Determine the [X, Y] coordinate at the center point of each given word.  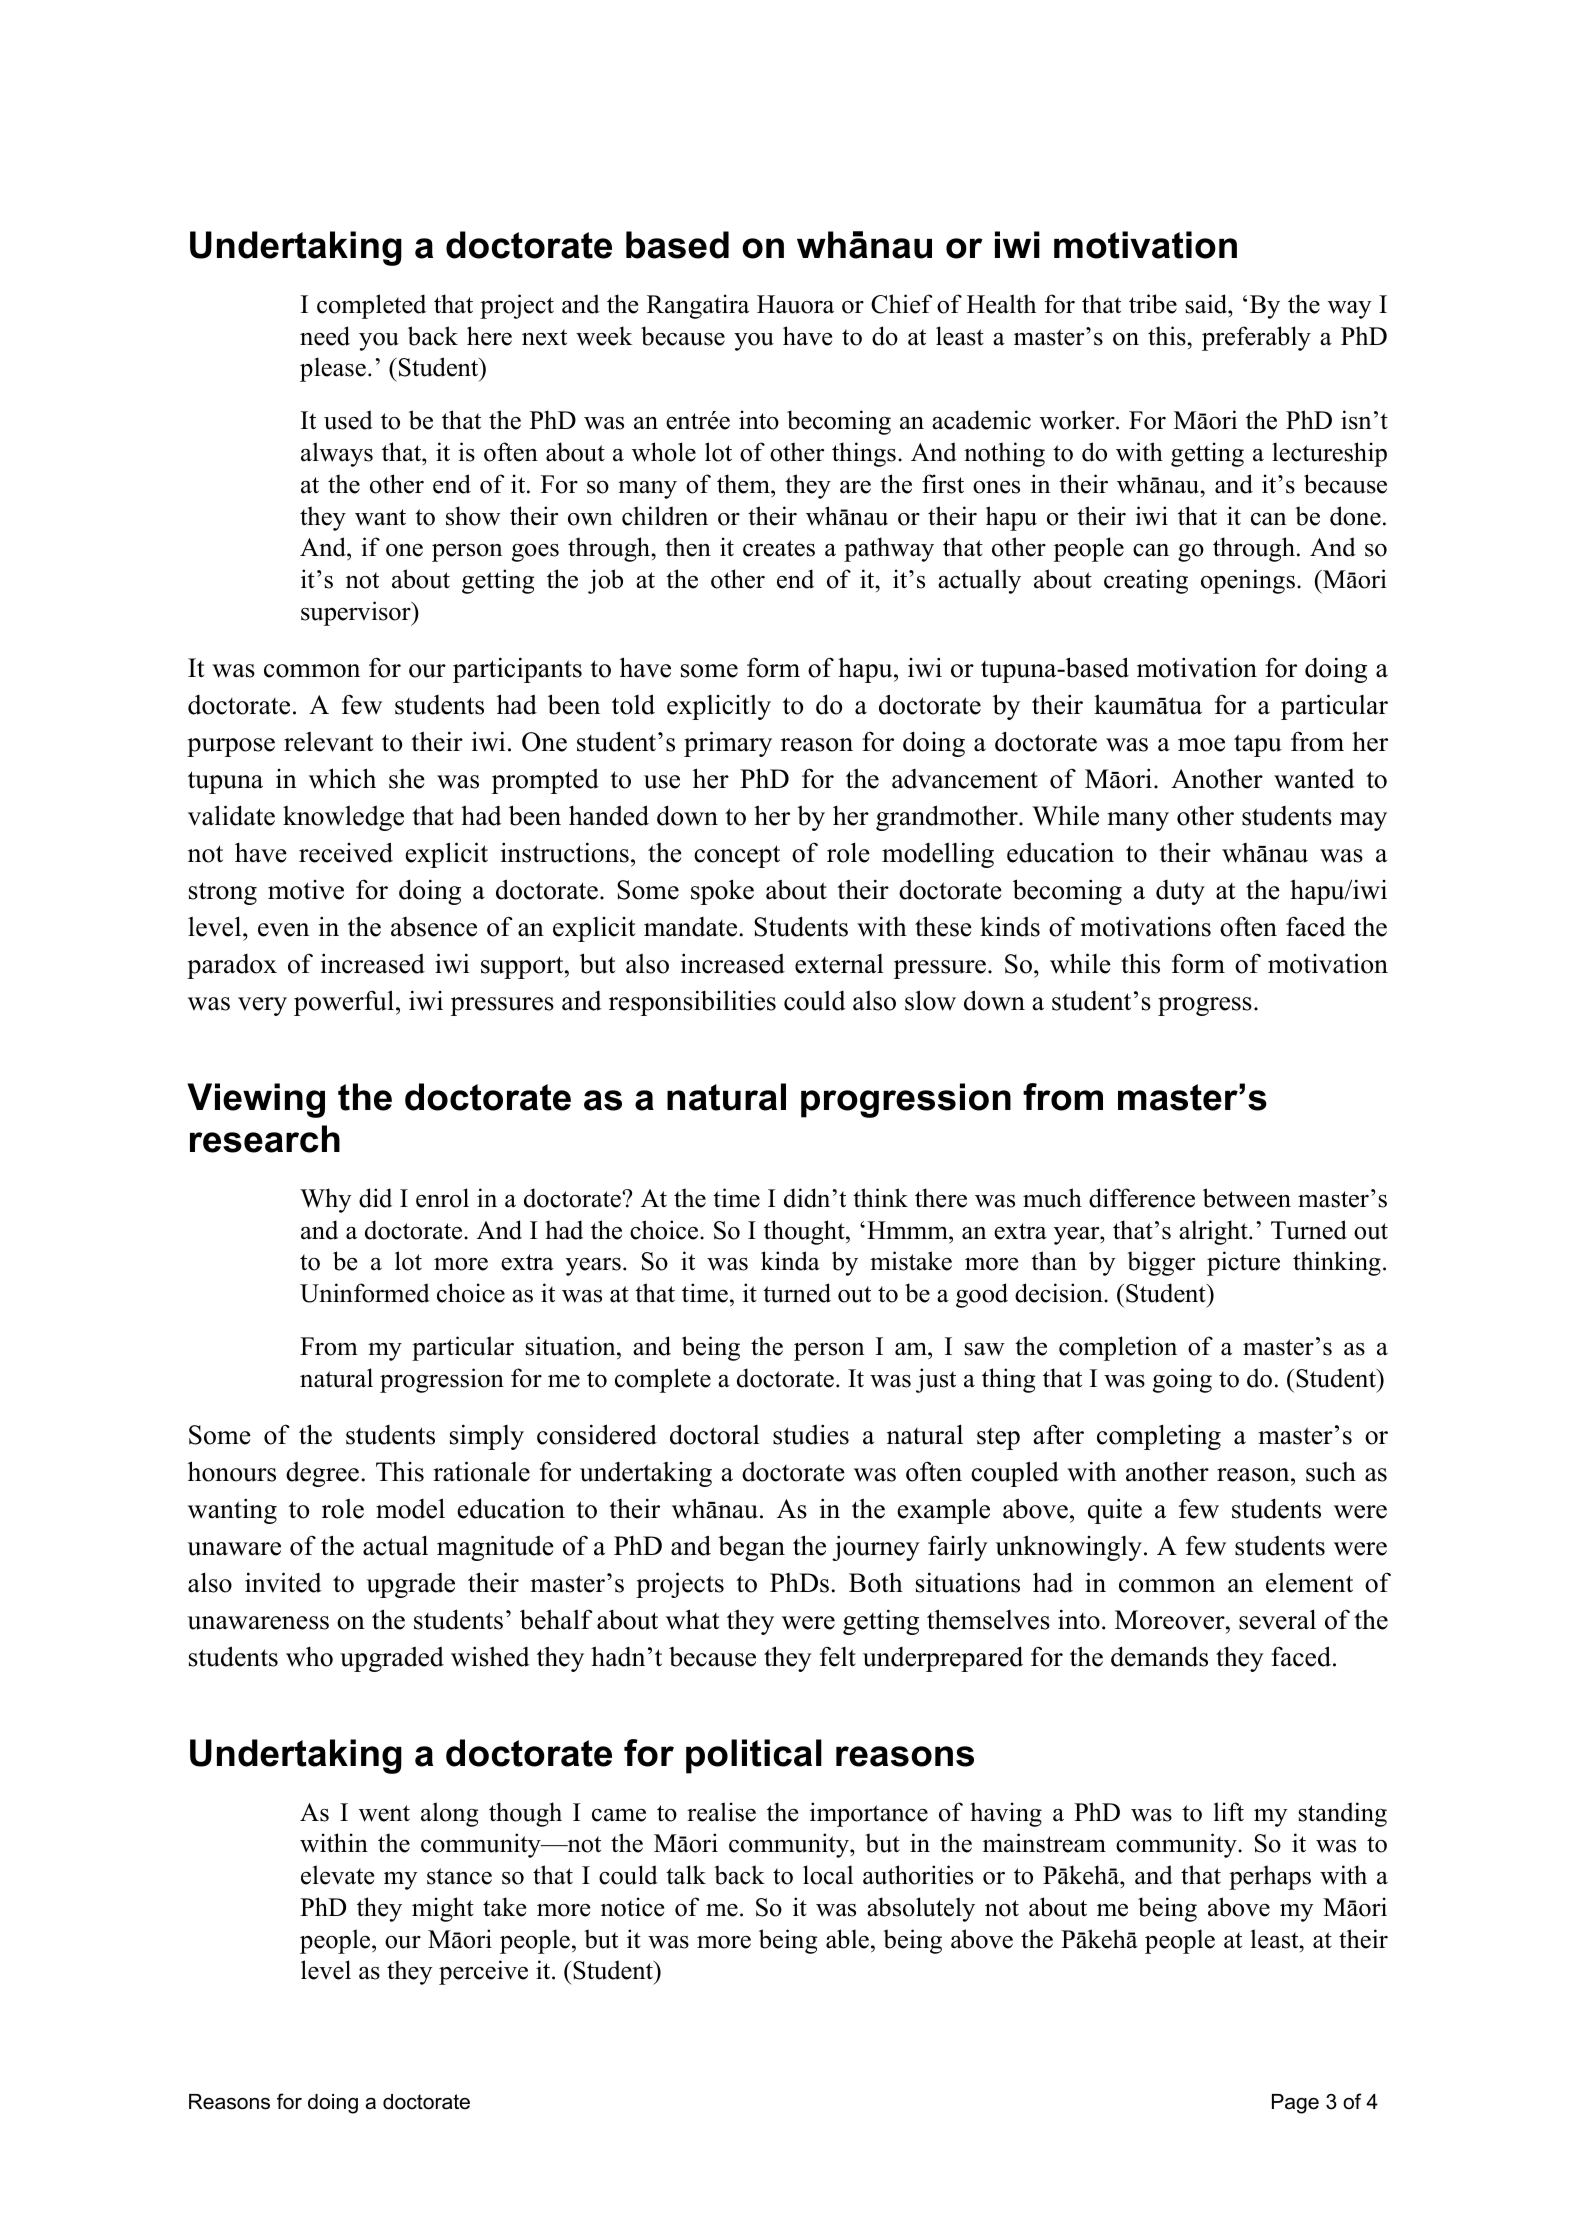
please [333, 369]
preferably [1256, 338]
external [839, 964]
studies [811, 1434]
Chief [901, 304]
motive [306, 890]
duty [1180, 892]
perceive [483, 1972]
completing [1159, 1437]
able [847, 1939]
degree [322, 1474]
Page [1295, 2104]
